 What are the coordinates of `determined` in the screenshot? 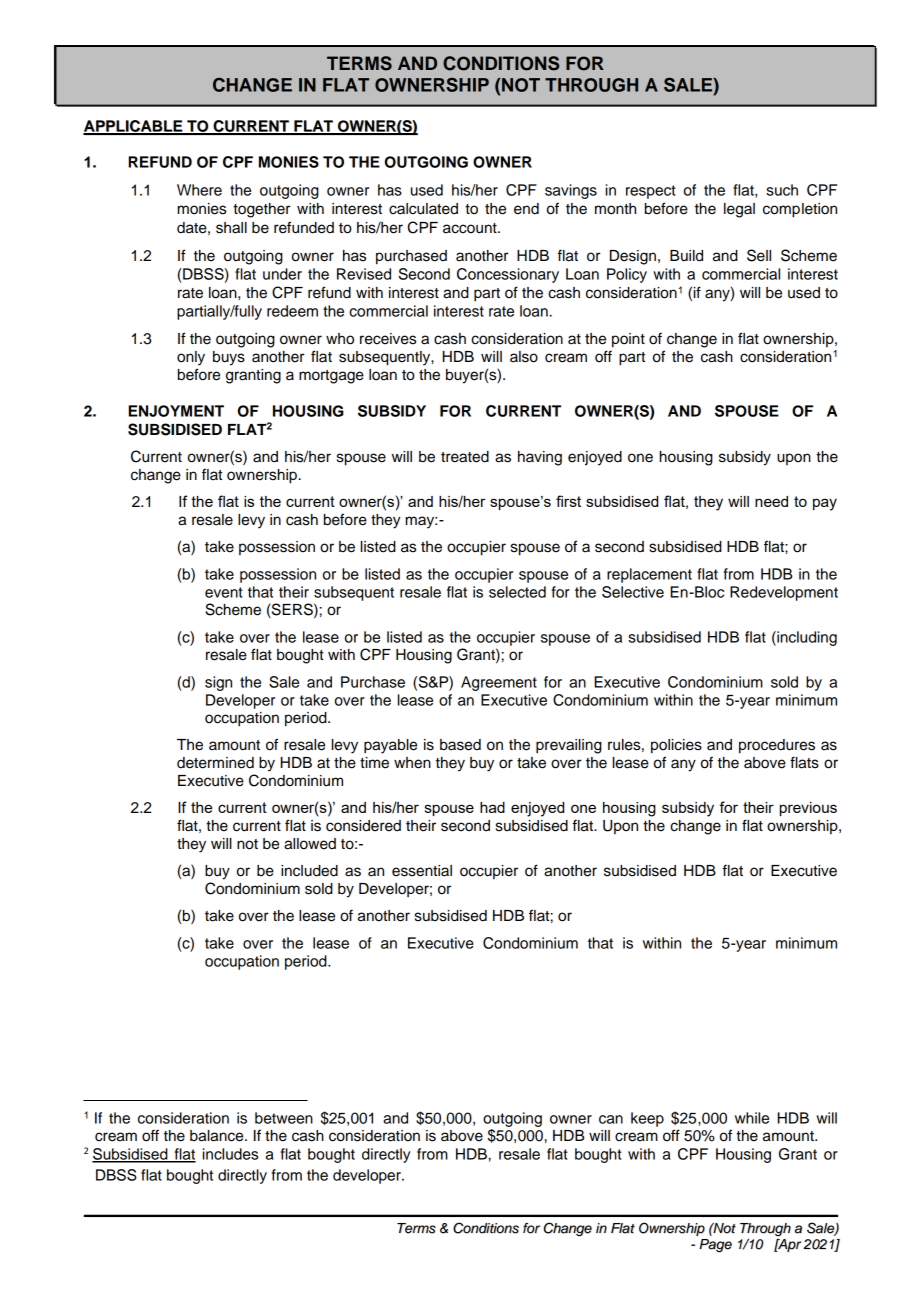 It's located at (215, 763).
